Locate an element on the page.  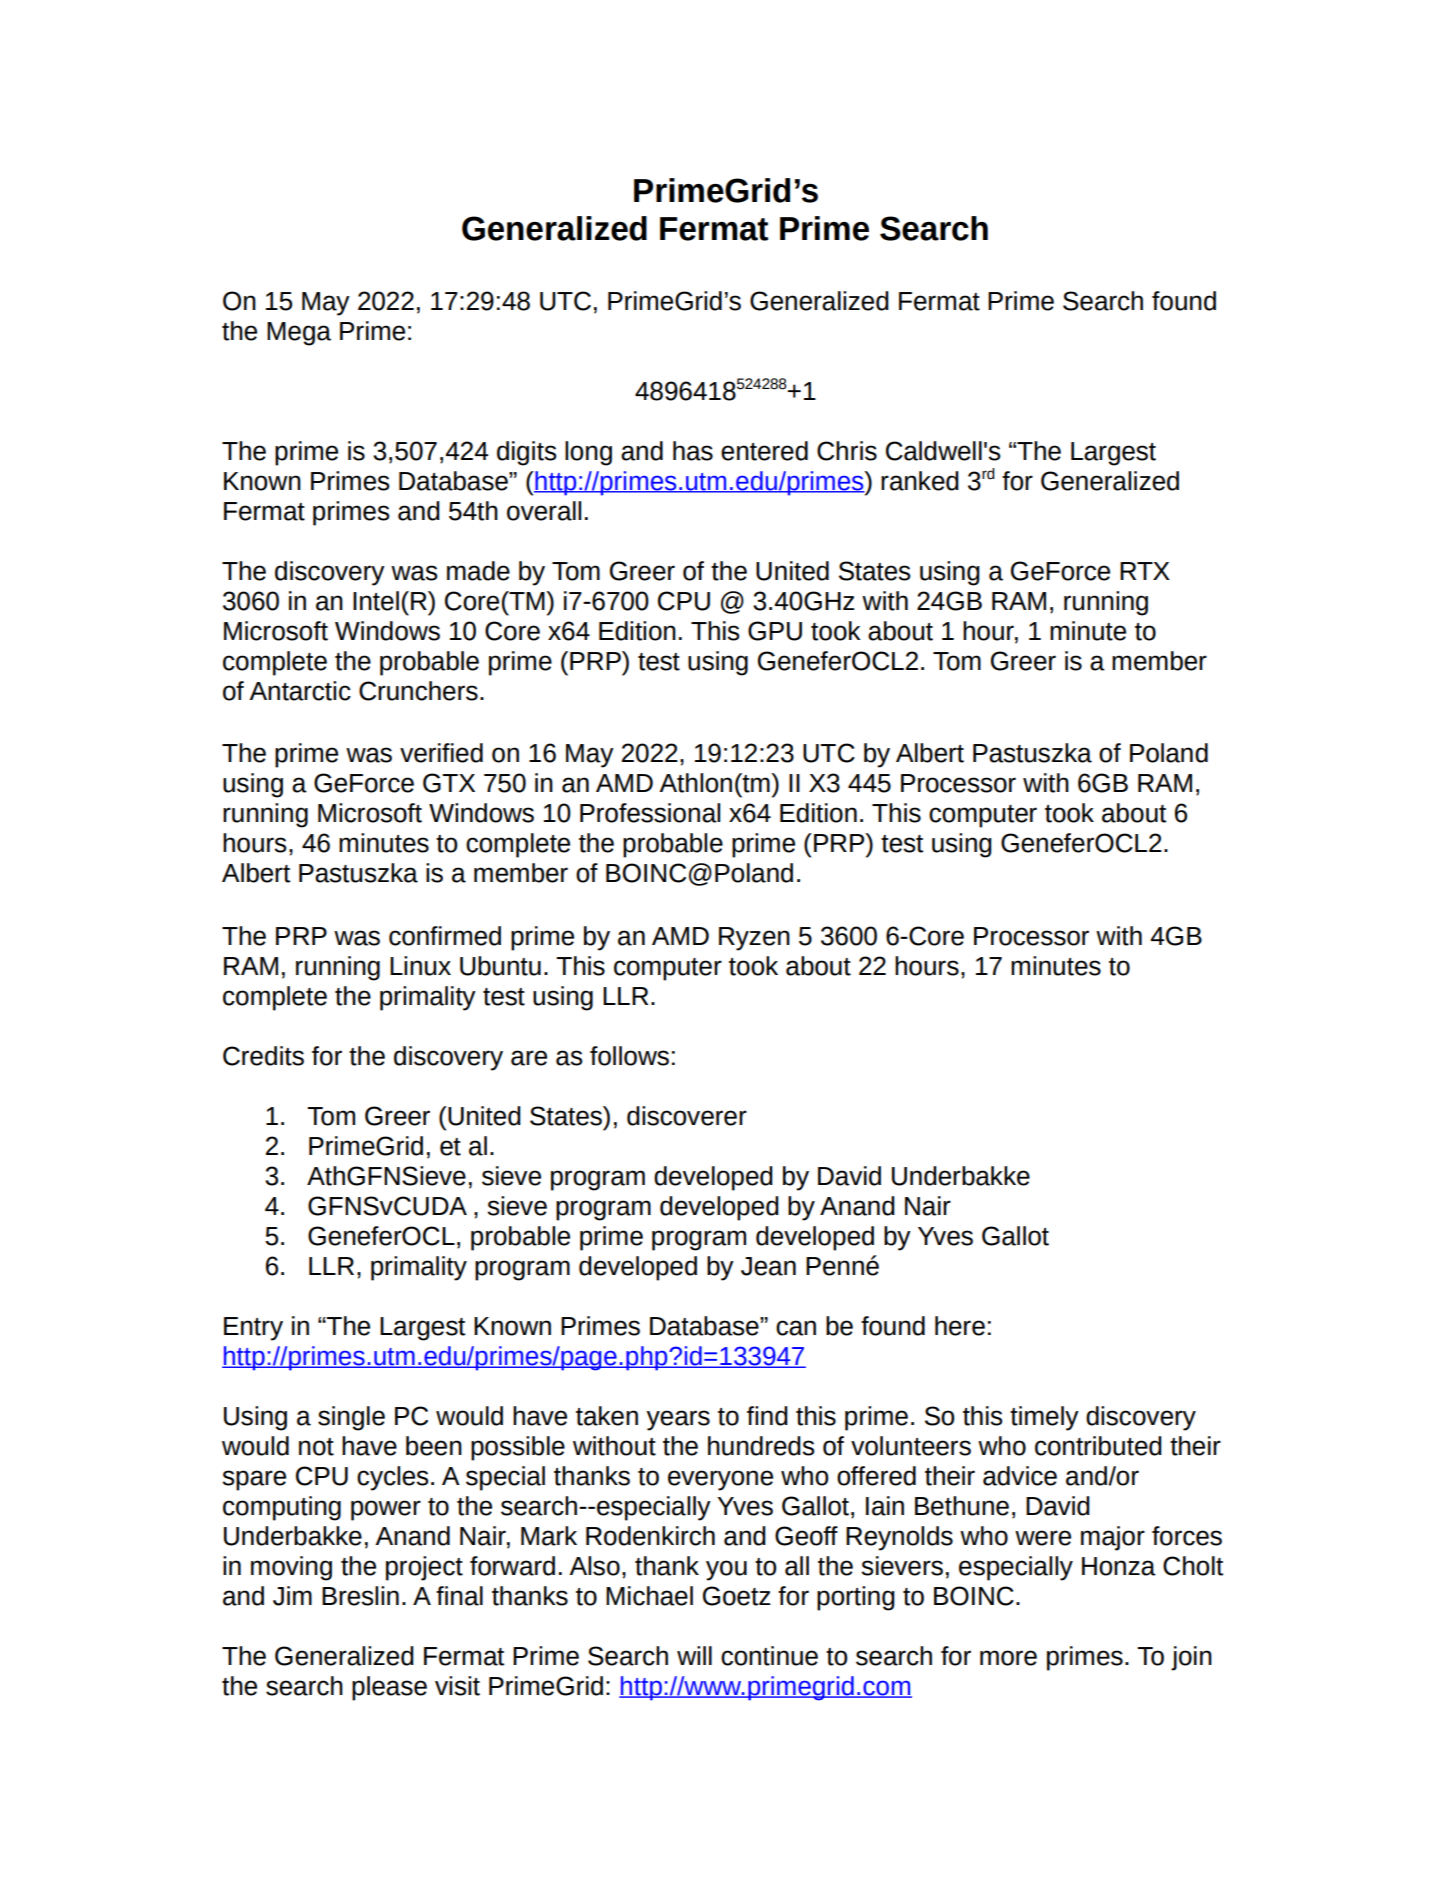
find is located at coordinates (767, 1416).
